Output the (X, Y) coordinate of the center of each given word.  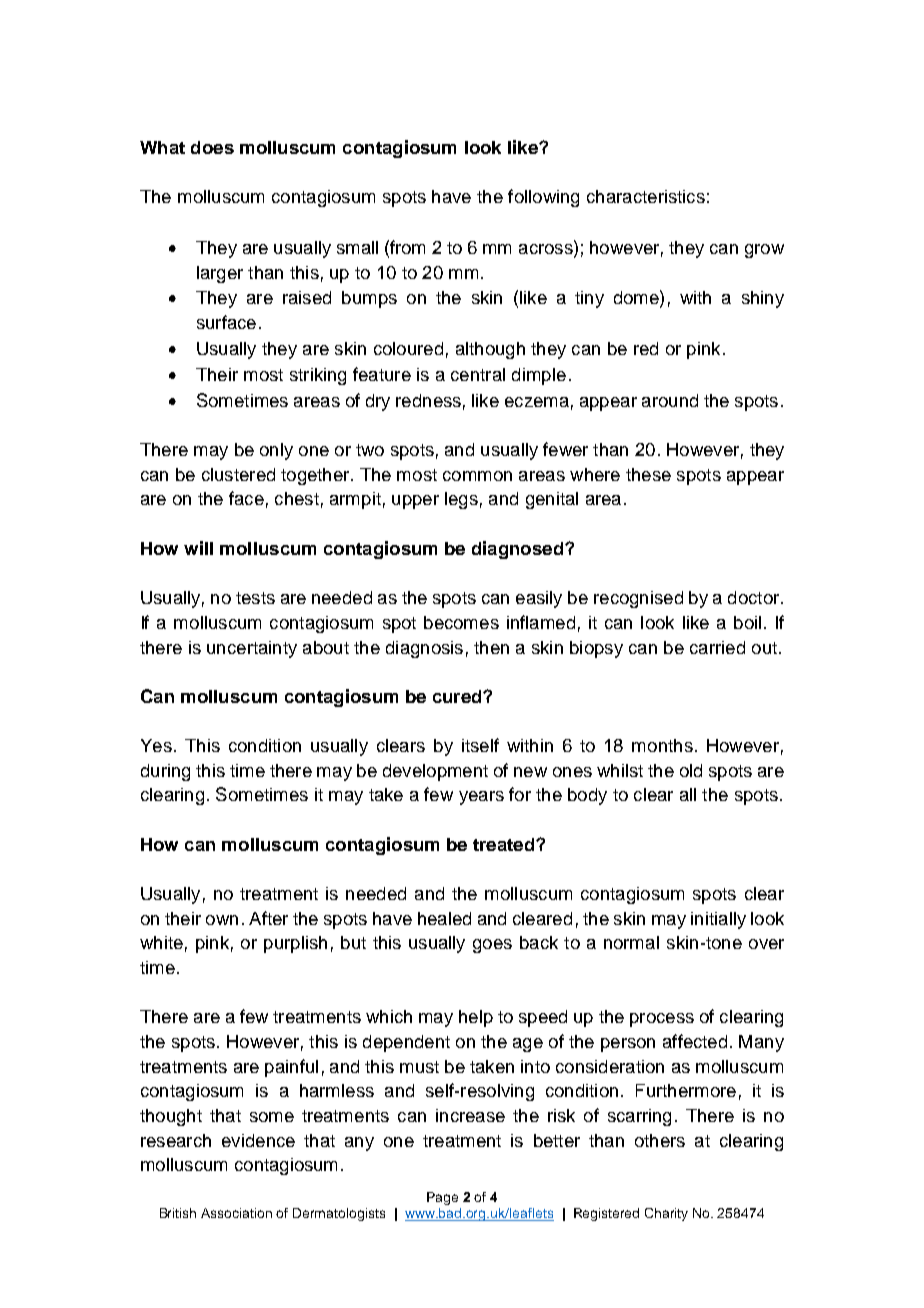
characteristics (646, 196)
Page (442, 1198)
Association (236, 1213)
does (212, 147)
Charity (666, 1214)
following (543, 198)
